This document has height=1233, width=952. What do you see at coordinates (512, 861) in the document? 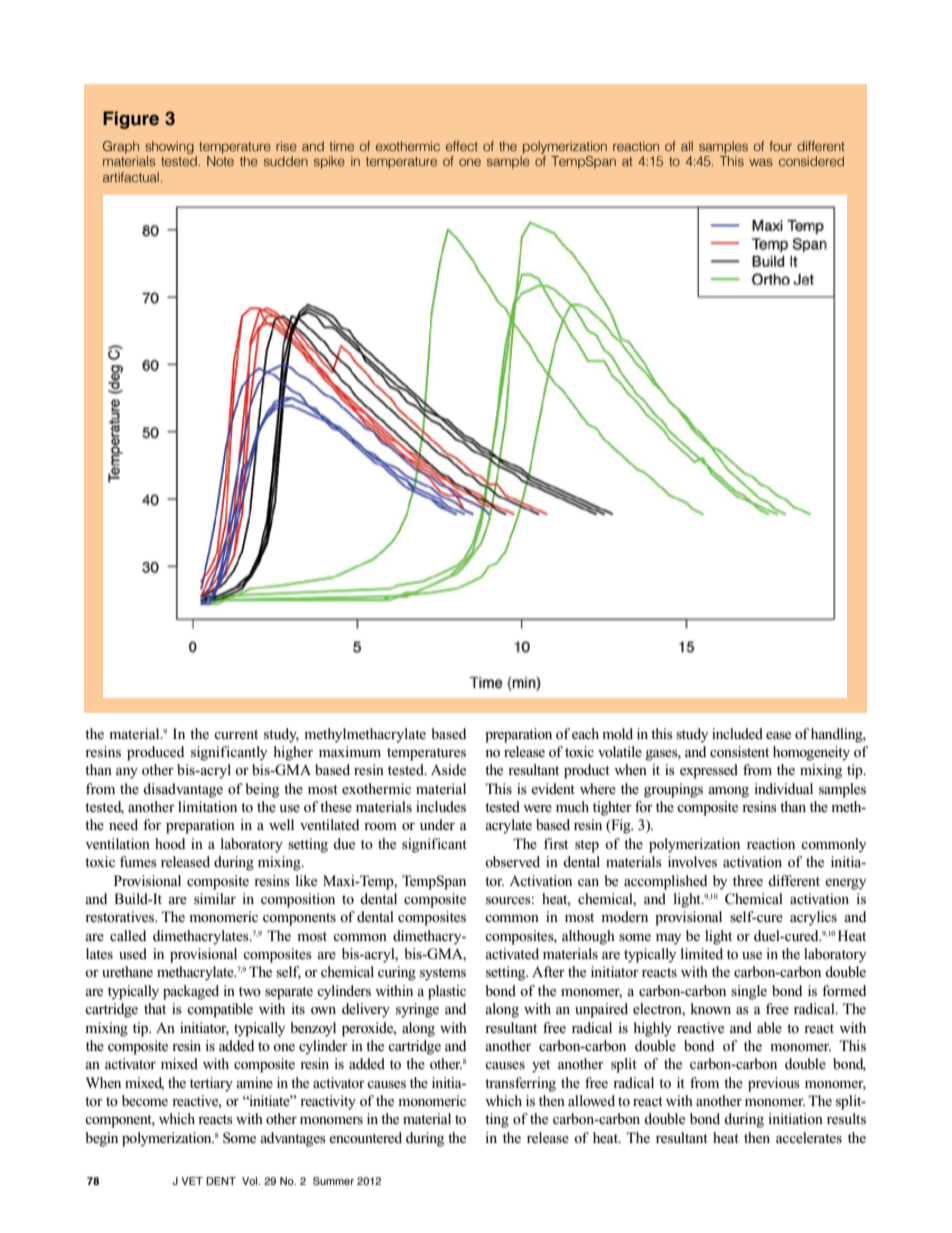
I see `observed` at bounding box center [512, 861].
